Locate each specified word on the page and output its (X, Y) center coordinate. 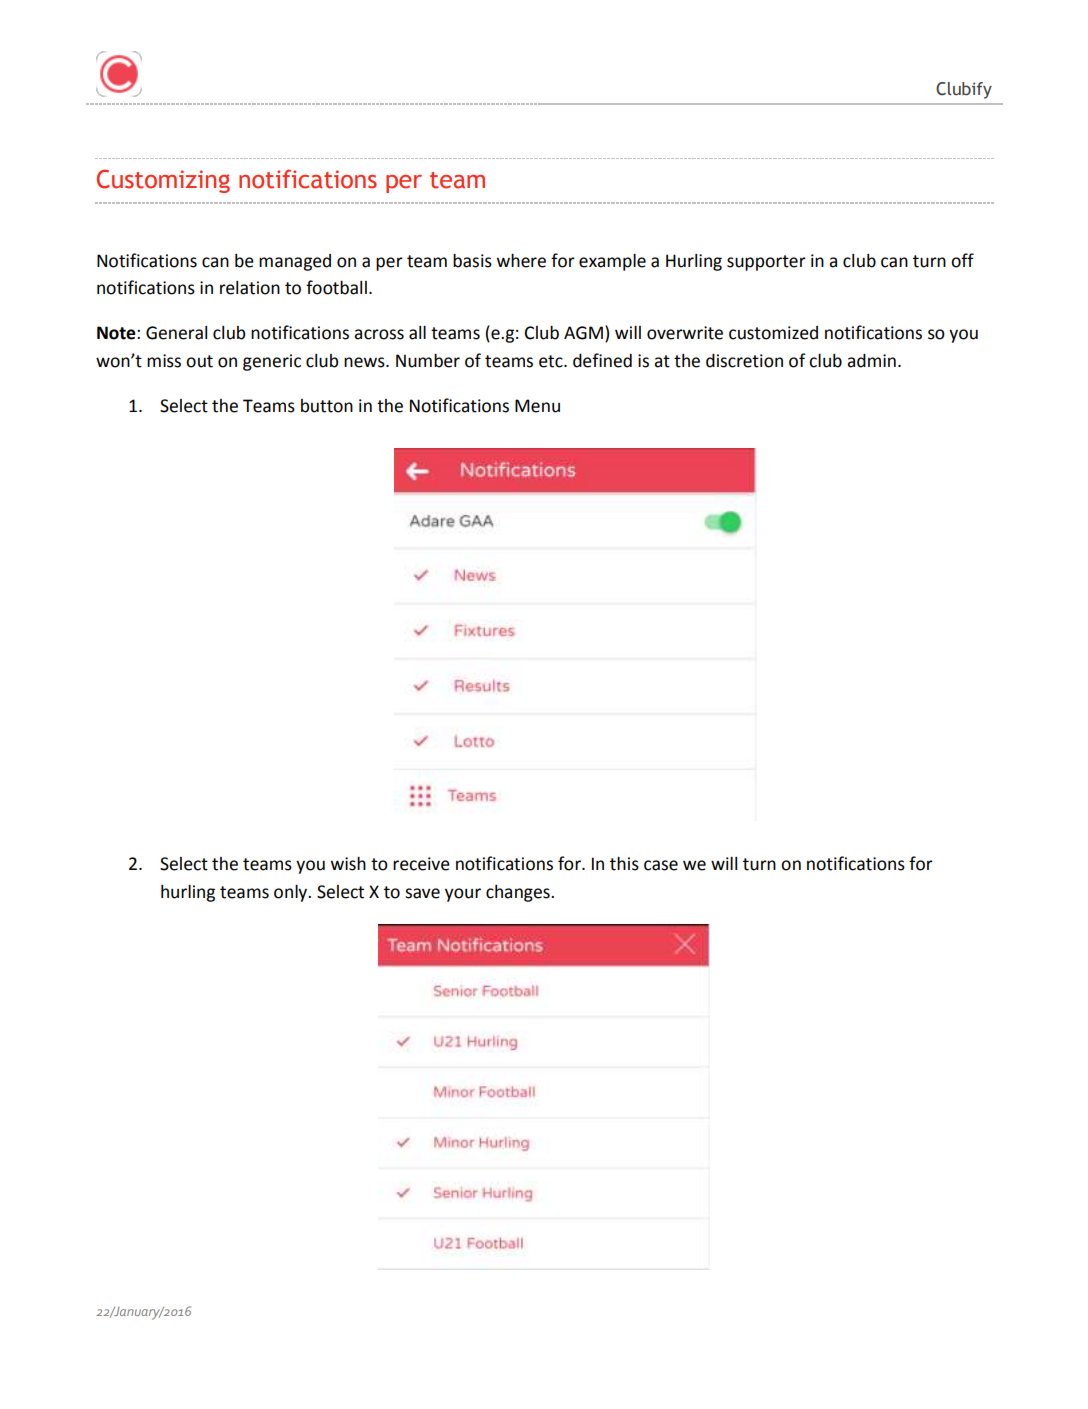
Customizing (163, 181)
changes (519, 893)
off (962, 260)
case (661, 865)
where (521, 261)
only (292, 893)
